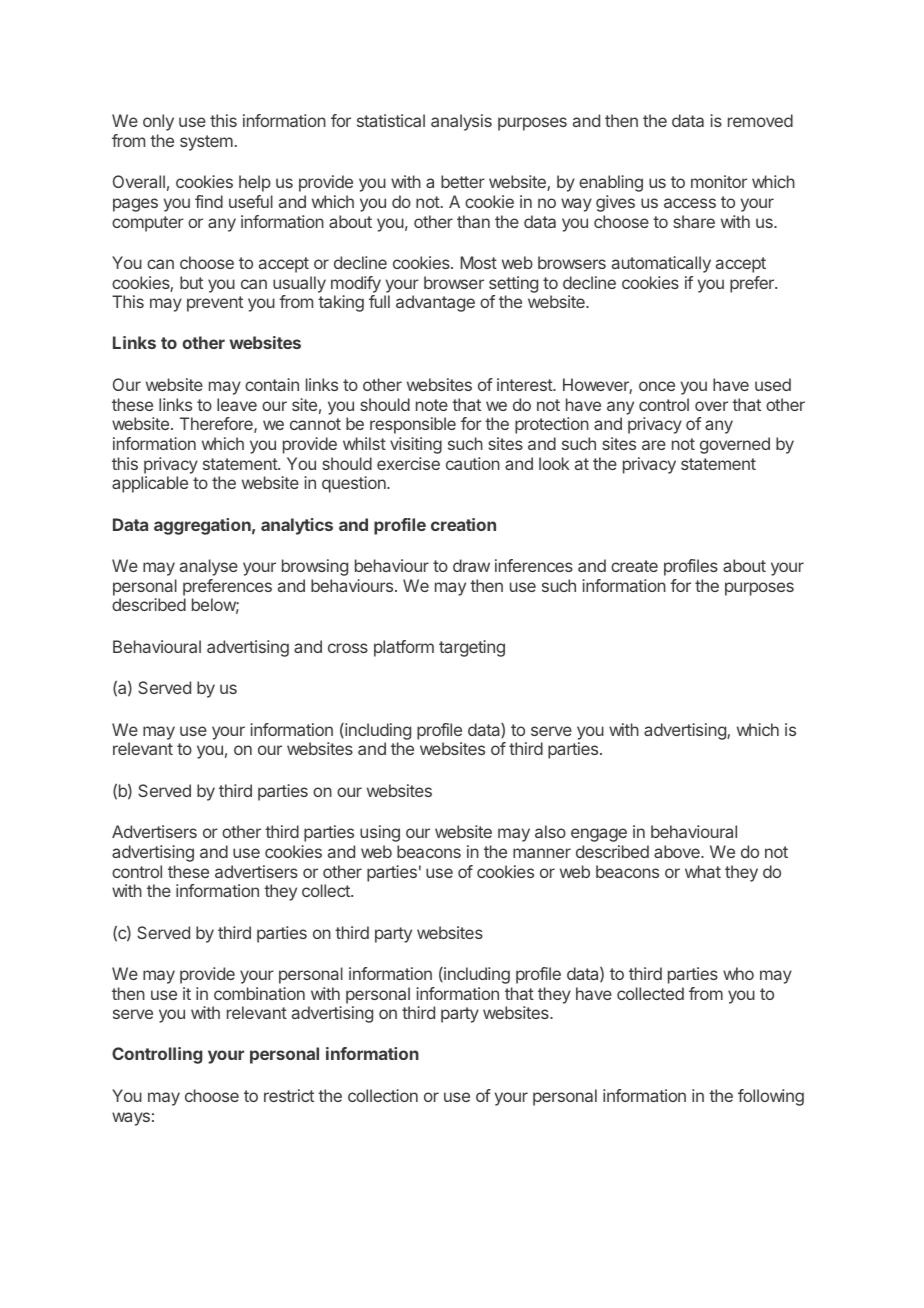 This screenshot has width=924, height=1308. Describe the element at coordinates (550, 831) in the screenshot. I see `also` at that location.
